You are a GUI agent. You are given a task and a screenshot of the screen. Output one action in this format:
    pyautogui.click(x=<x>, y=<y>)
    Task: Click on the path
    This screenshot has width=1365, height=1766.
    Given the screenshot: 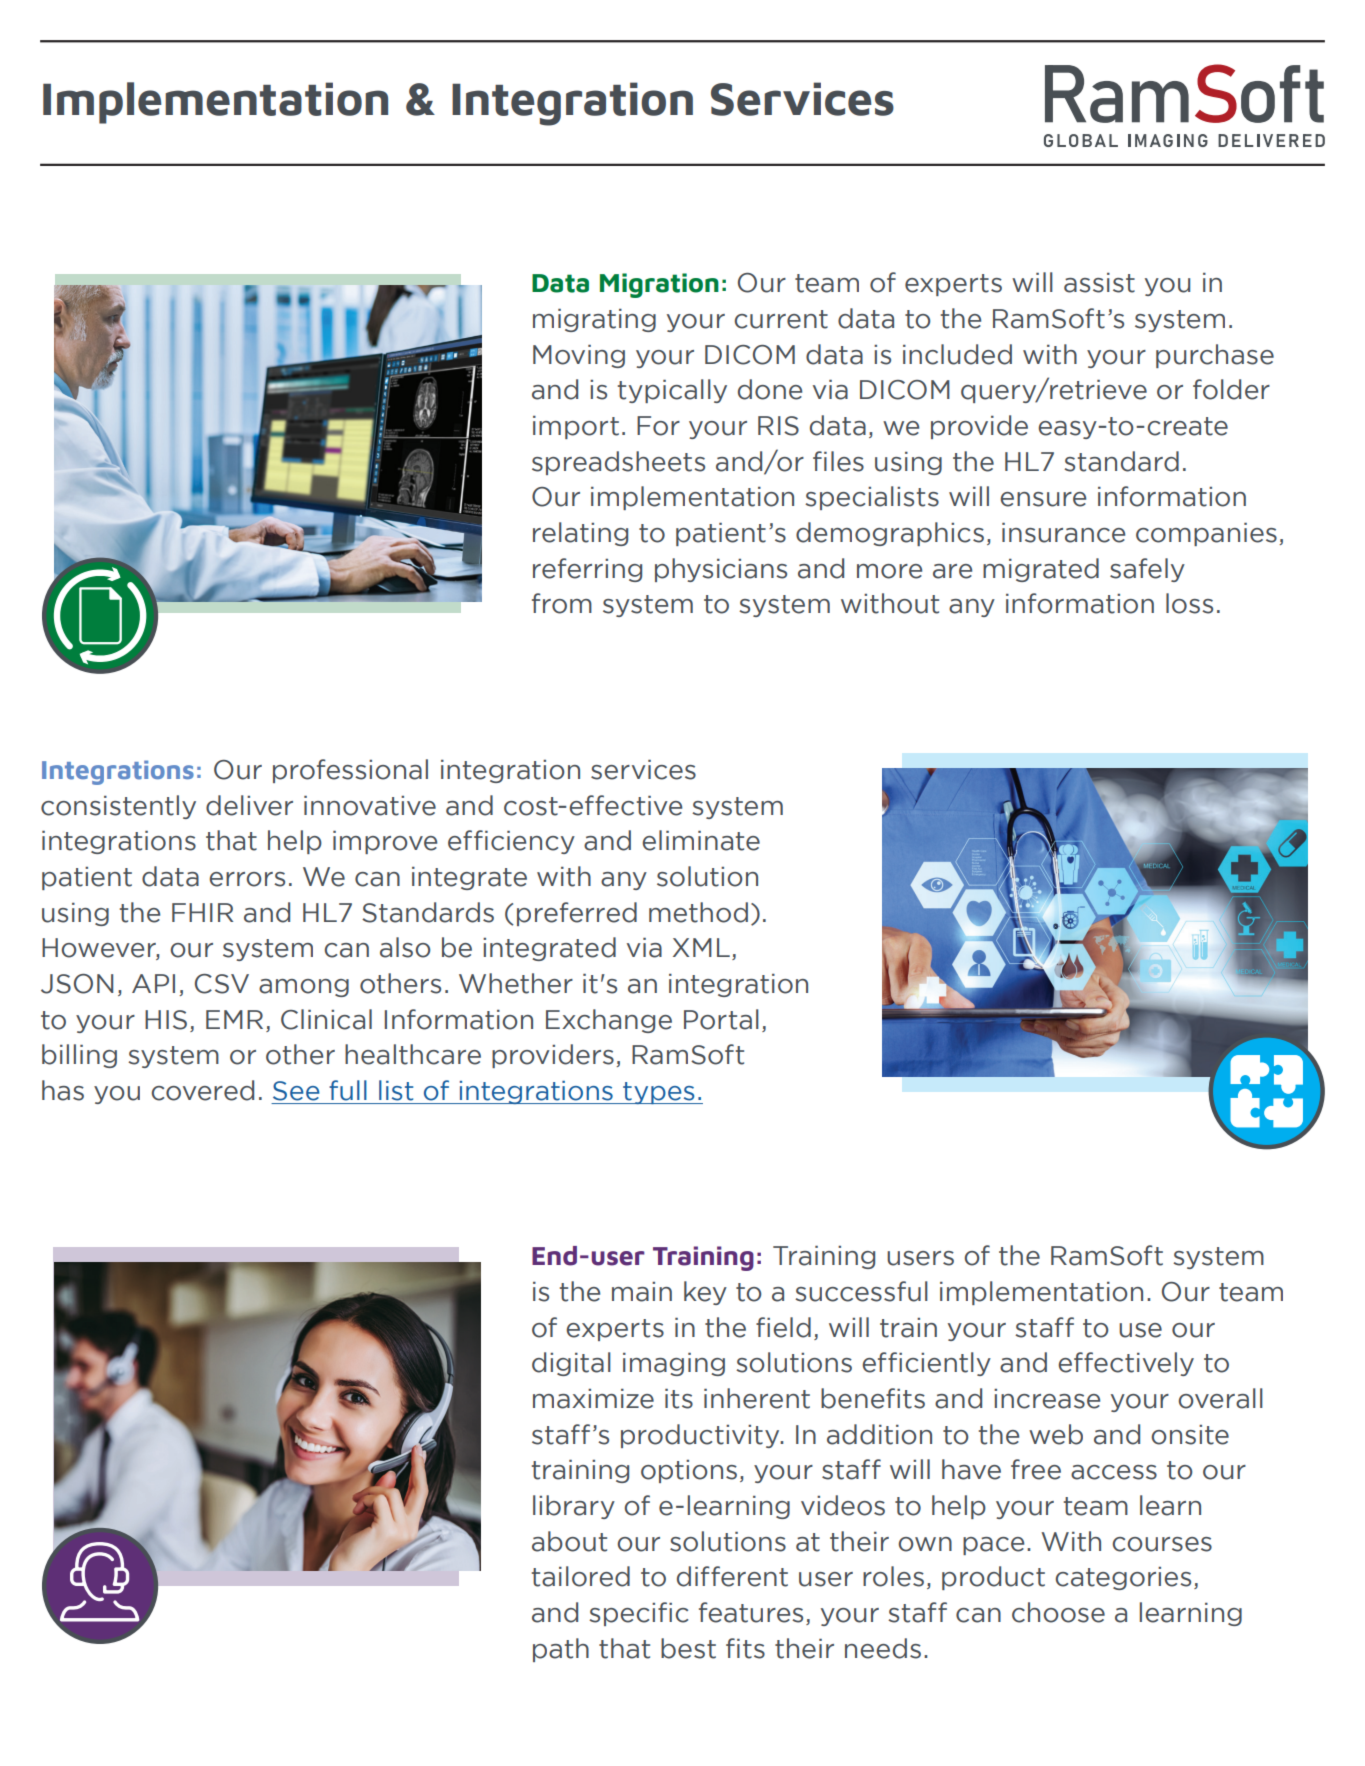 What is the action you would take?
    pyautogui.click(x=561, y=1650)
